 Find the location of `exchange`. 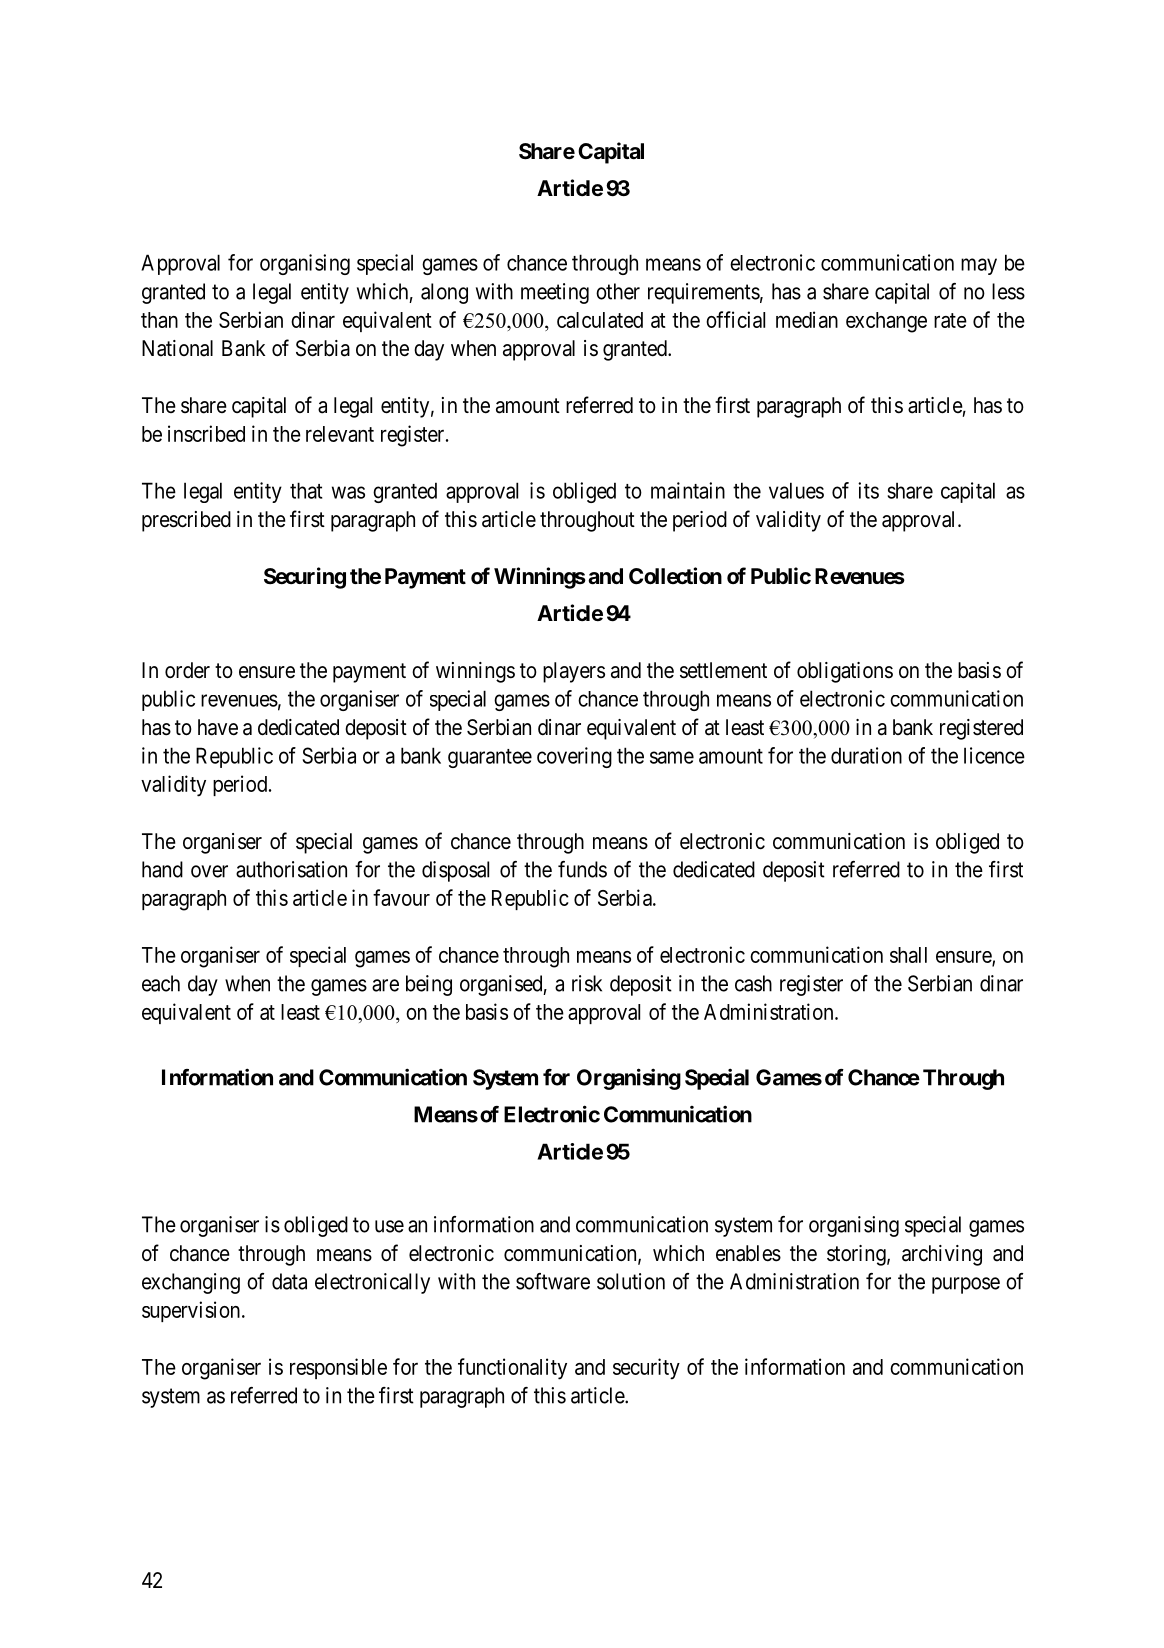

exchange is located at coordinates (886, 322).
